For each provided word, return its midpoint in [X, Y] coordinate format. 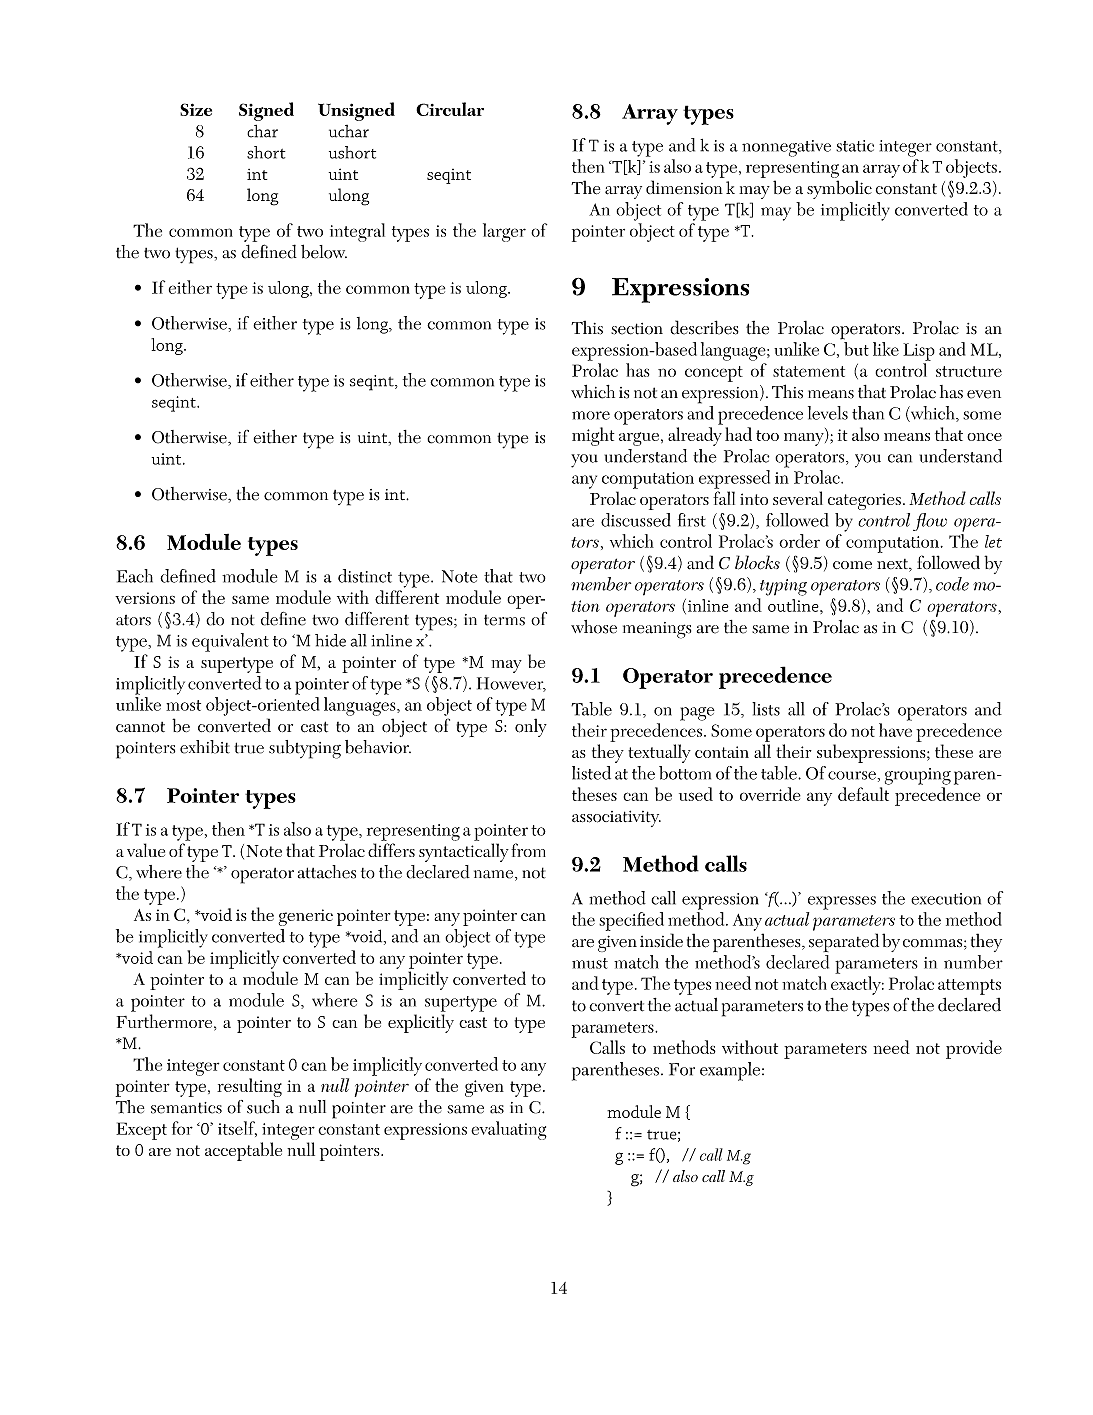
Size [196, 109]
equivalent [230, 642]
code [952, 584]
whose [594, 627]
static [855, 146]
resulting [249, 1087]
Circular [450, 109]
